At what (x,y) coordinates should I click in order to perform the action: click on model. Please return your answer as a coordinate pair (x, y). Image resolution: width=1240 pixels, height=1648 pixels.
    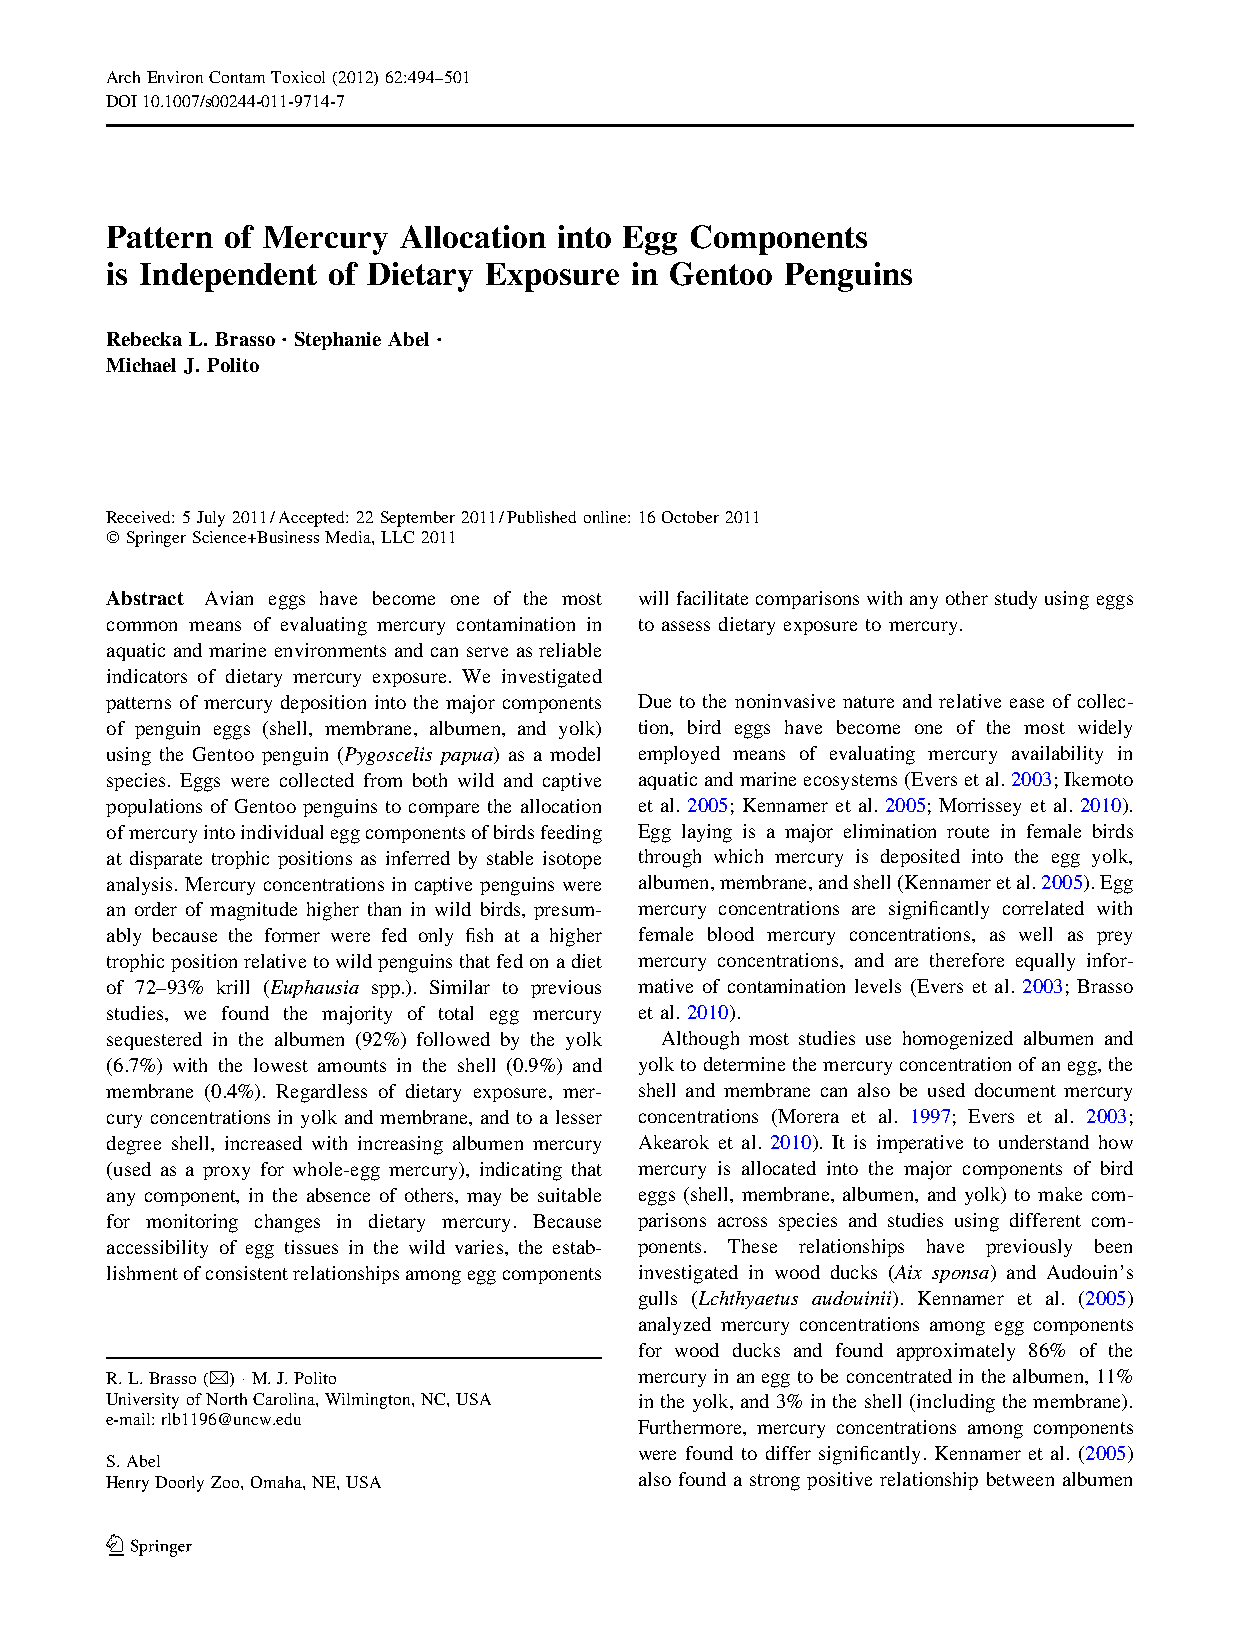
    Looking at the image, I should click on (575, 754).
